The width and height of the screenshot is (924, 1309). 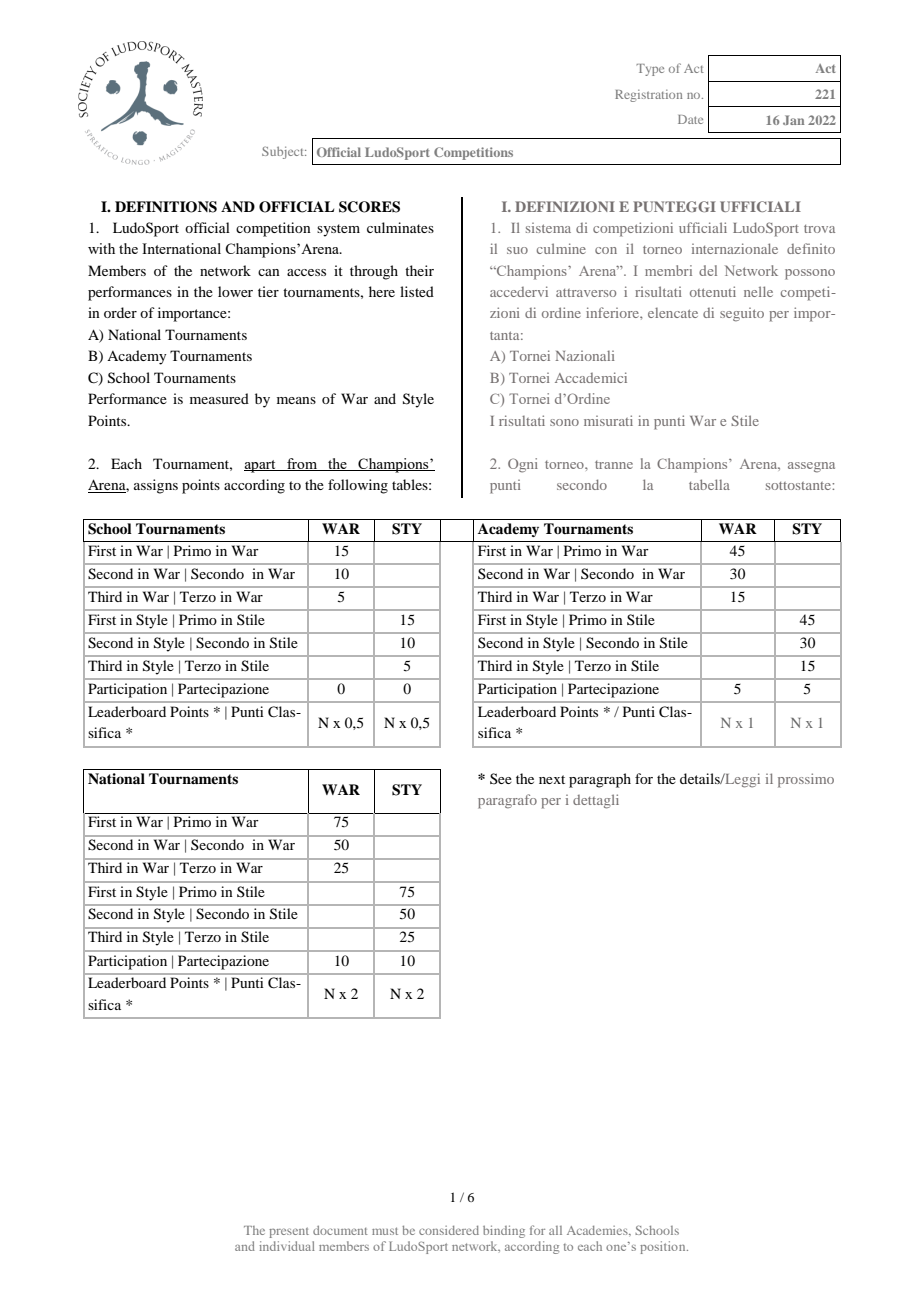 I want to click on SCORES, so click(x=369, y=207).
